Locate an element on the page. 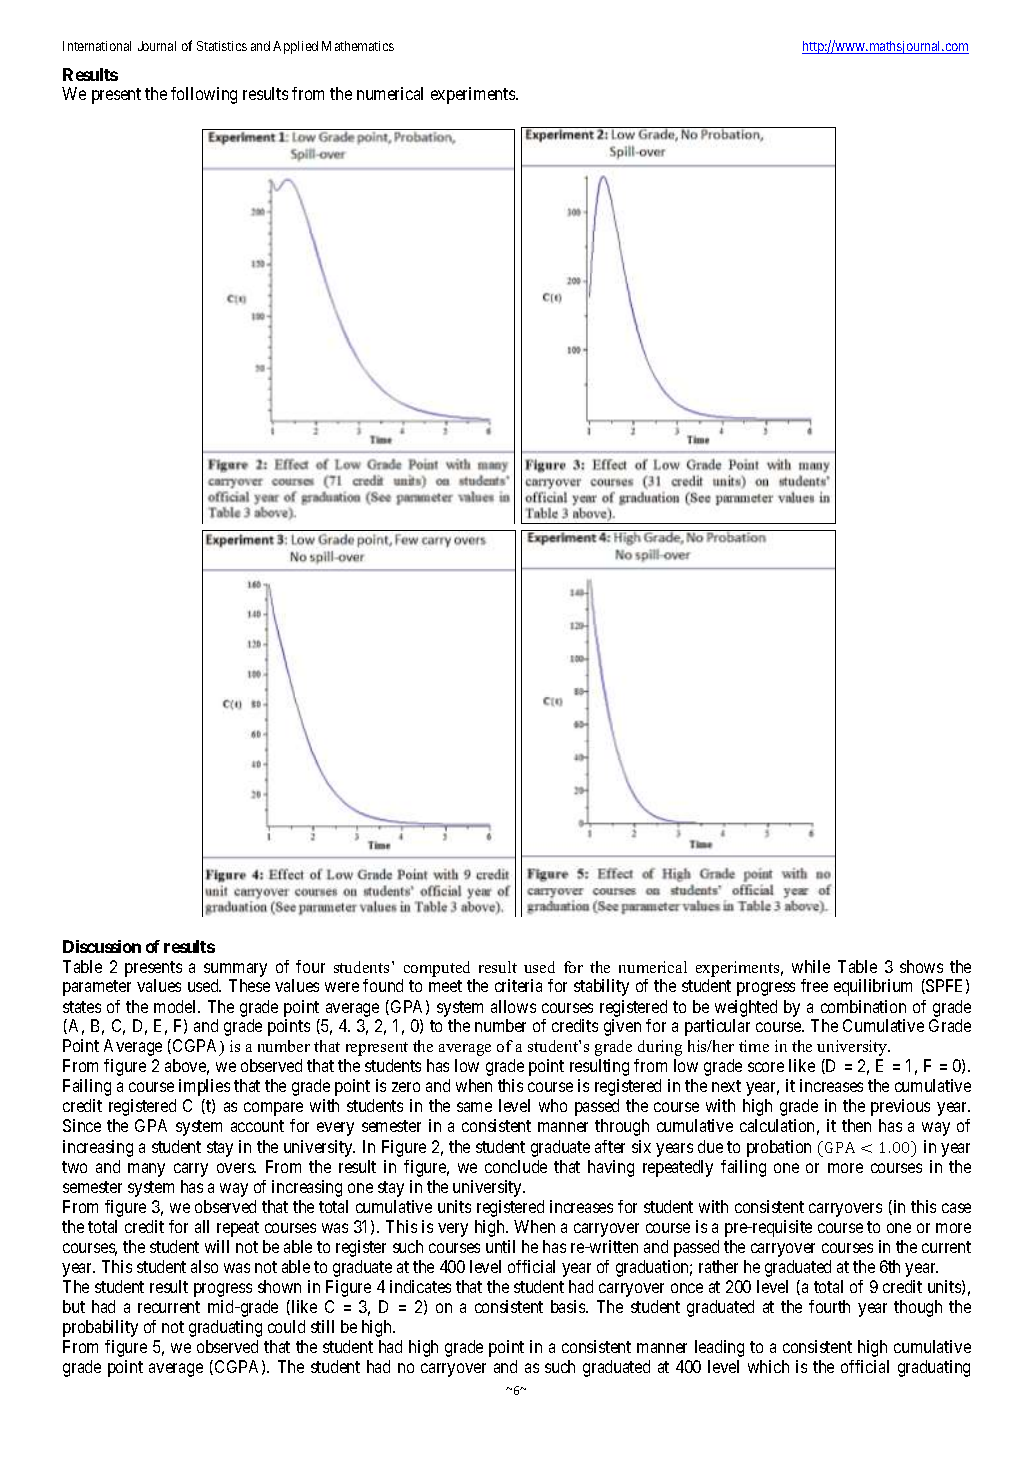  Applied is located at coordinates (295, 47).
